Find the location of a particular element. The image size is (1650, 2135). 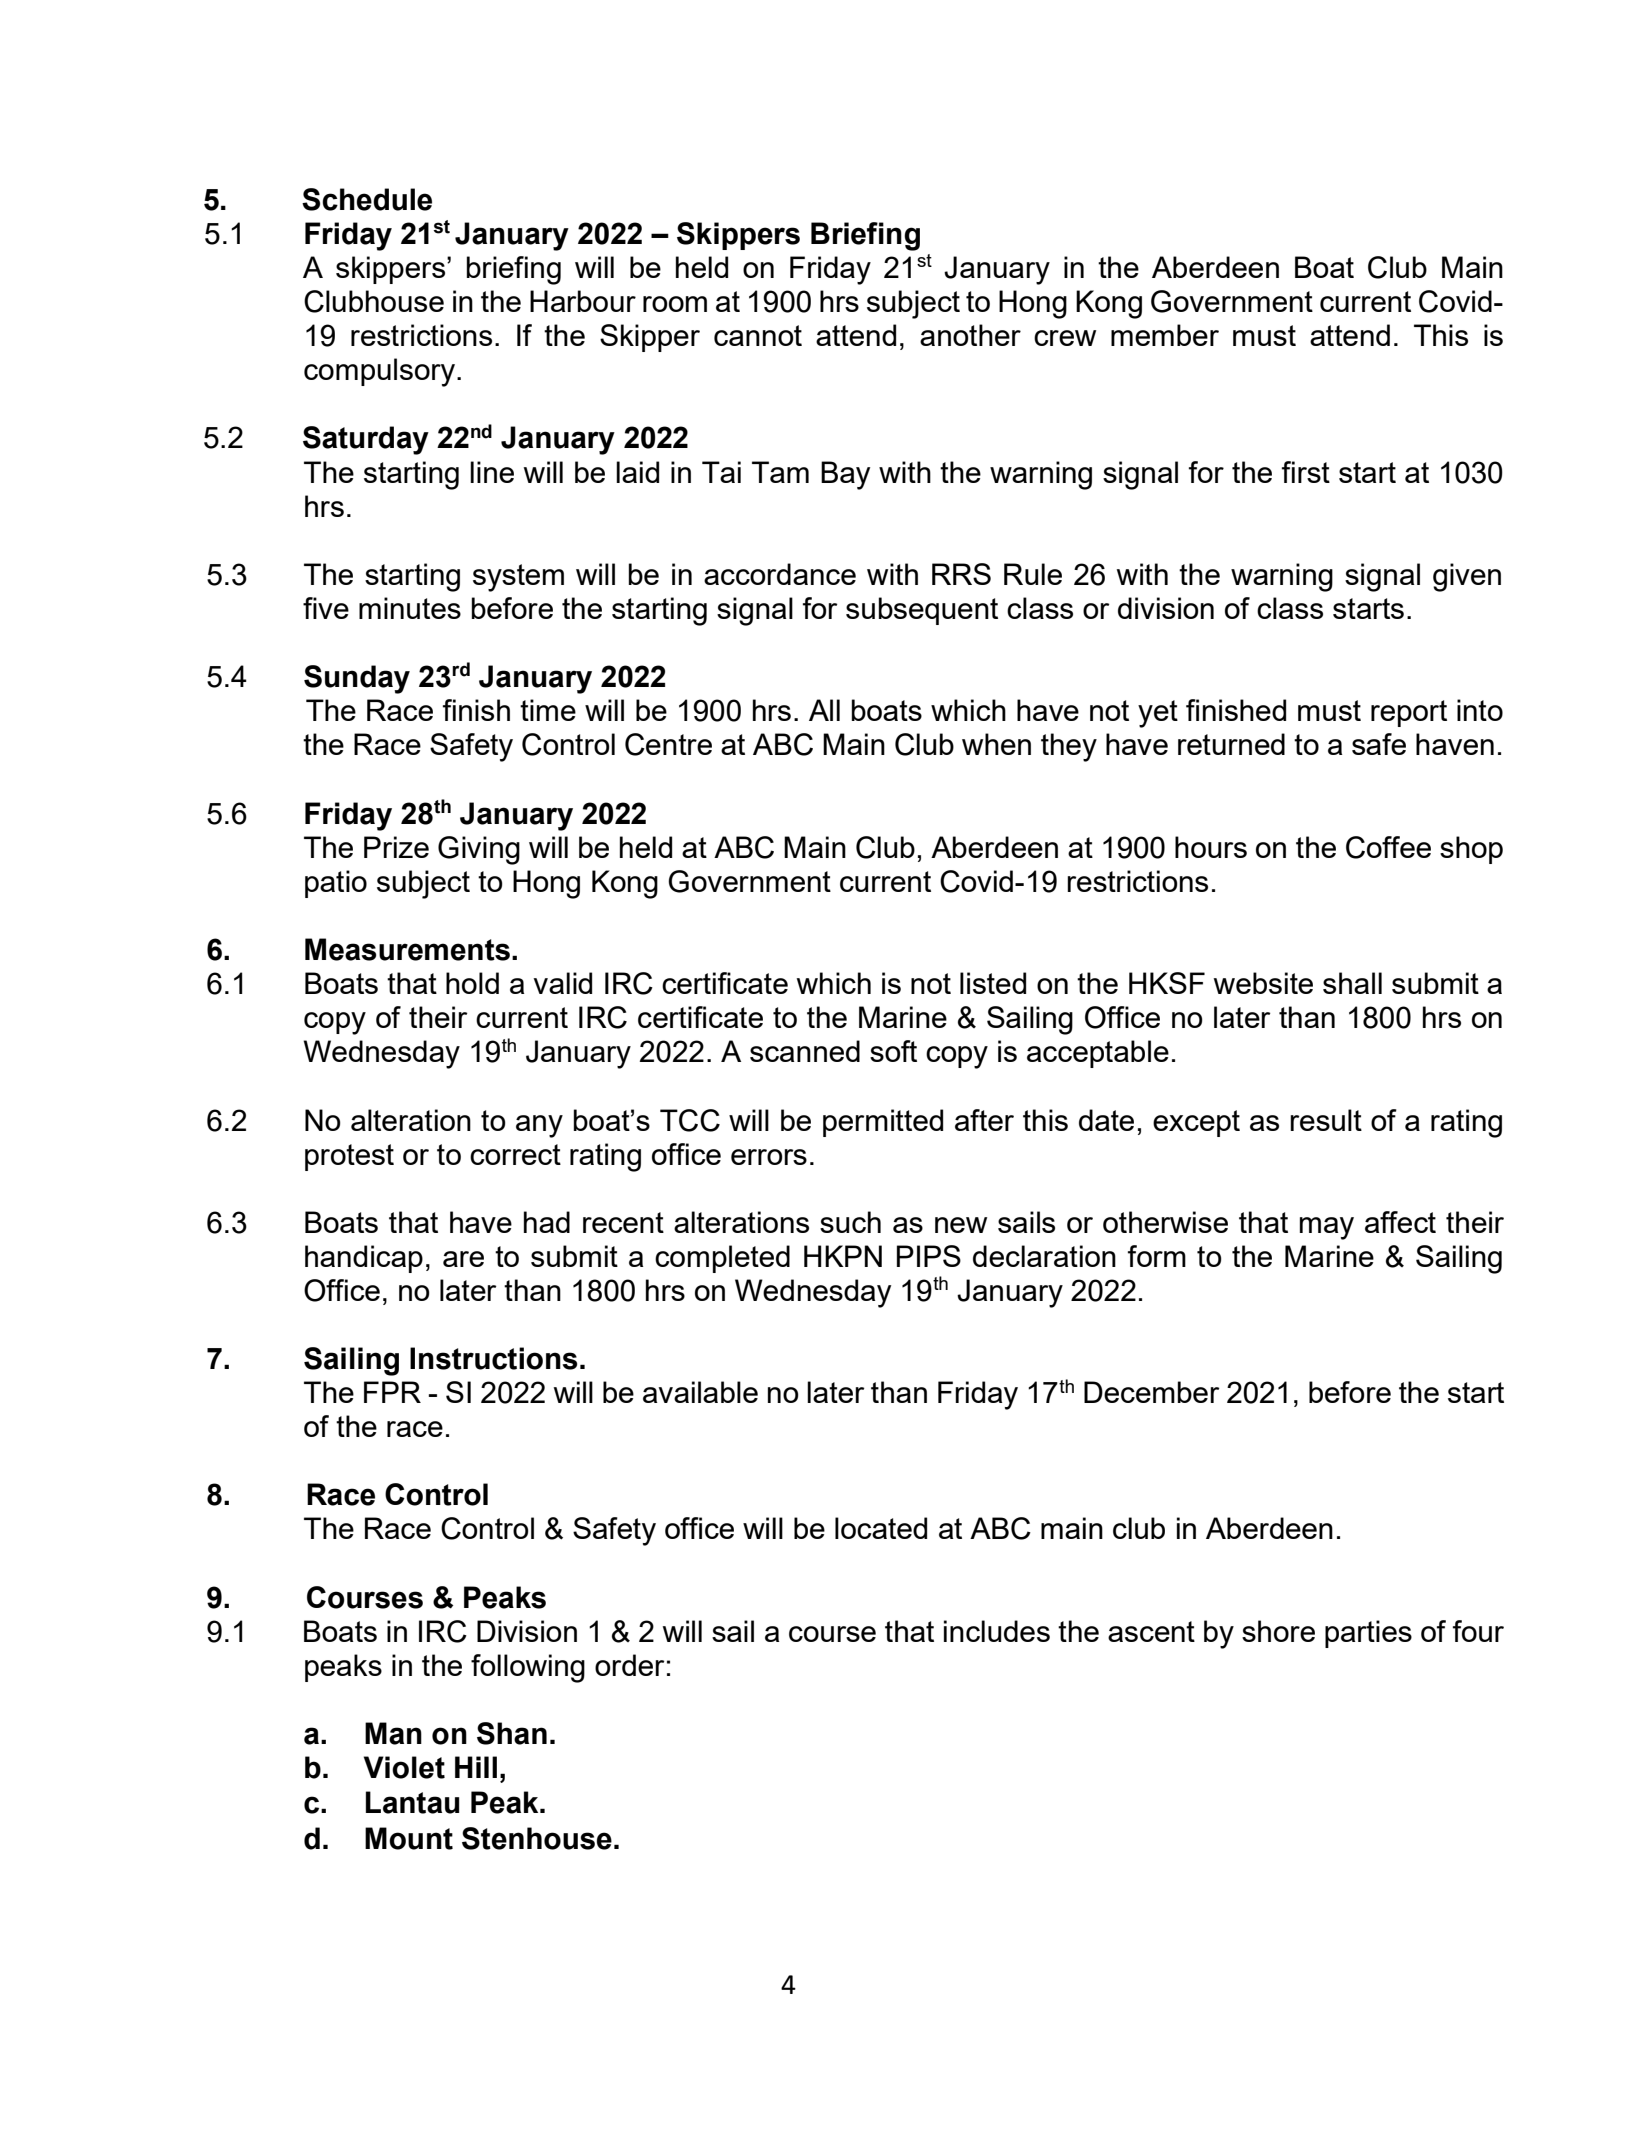

Schedule is located at coordinates (367, 199).
